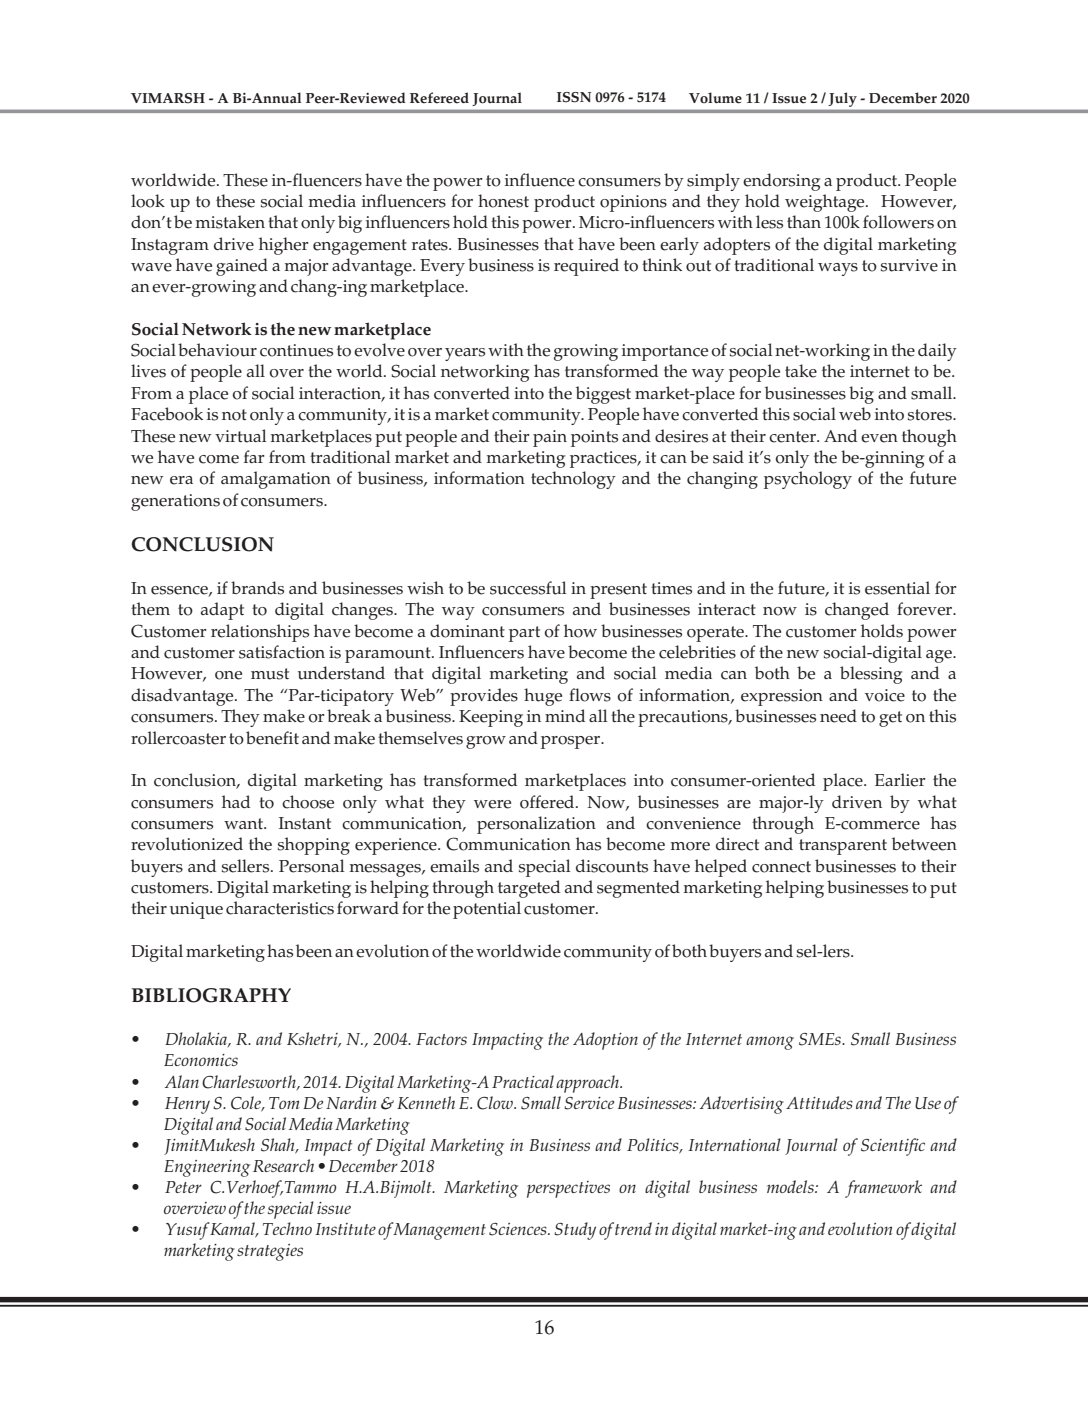 This image has width=1088, height=1410. I want to click on ISSN, so click(574, 97).
